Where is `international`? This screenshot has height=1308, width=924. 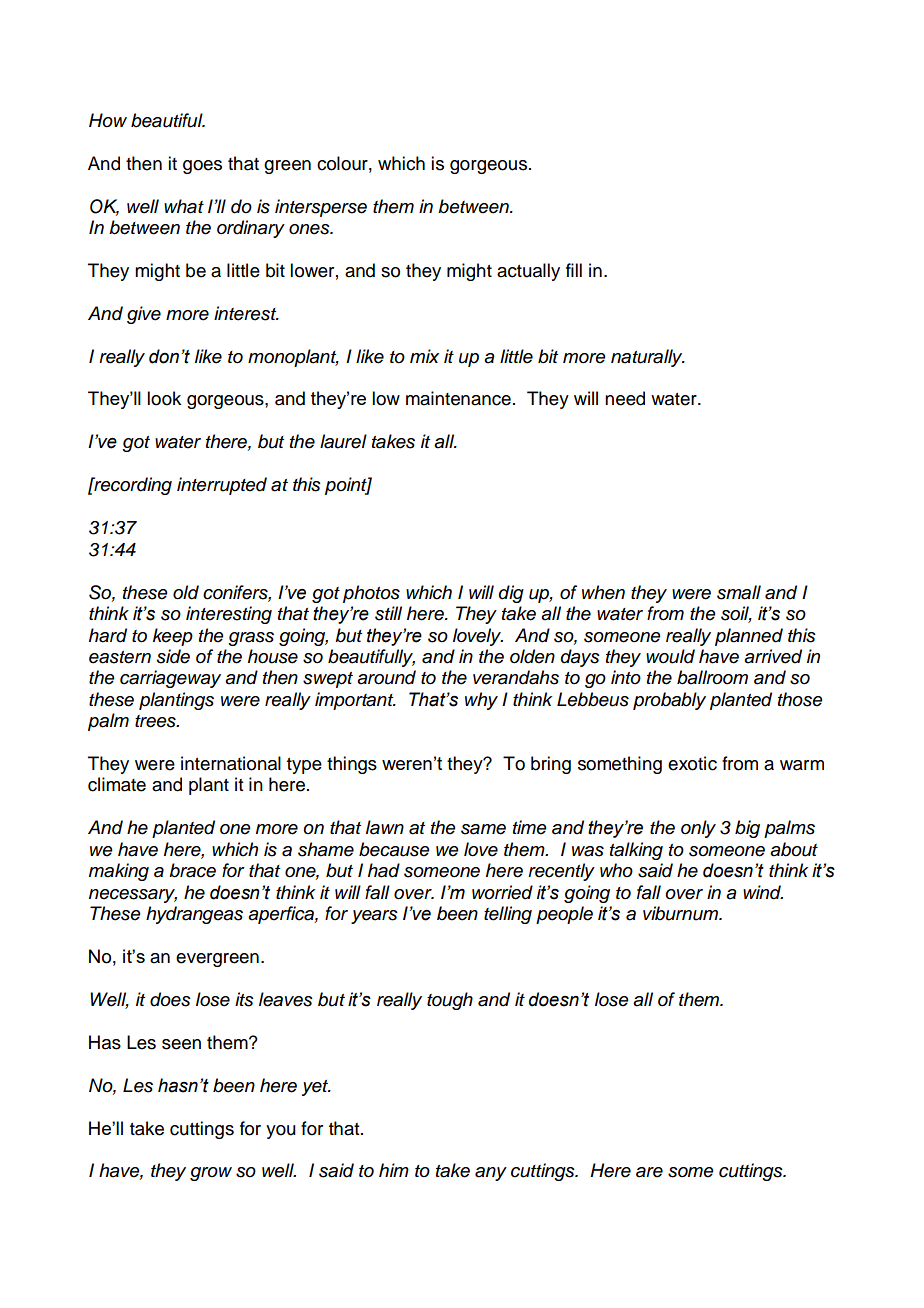 international is located at coordinates (231, 763).
